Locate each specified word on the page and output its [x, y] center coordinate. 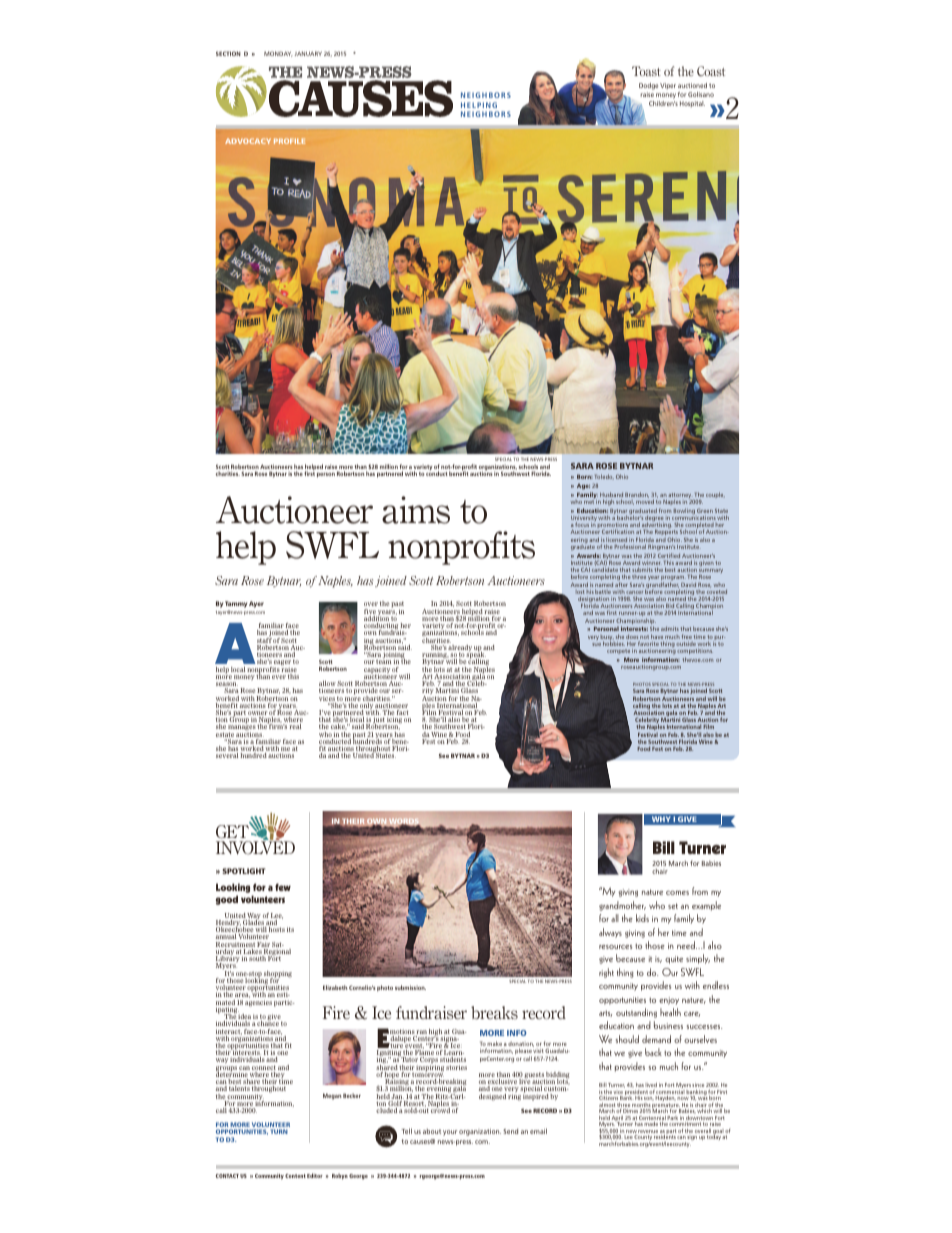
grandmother [622, 906]
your [450, 1133]
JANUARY [308, 53]
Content [295, 1176]
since [698, 1085]
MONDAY [278, 54]
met [589, 502]
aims [416, 510]
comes [677, 893]
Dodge [648, 88]
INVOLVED [255, 847]
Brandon [637, 495]
